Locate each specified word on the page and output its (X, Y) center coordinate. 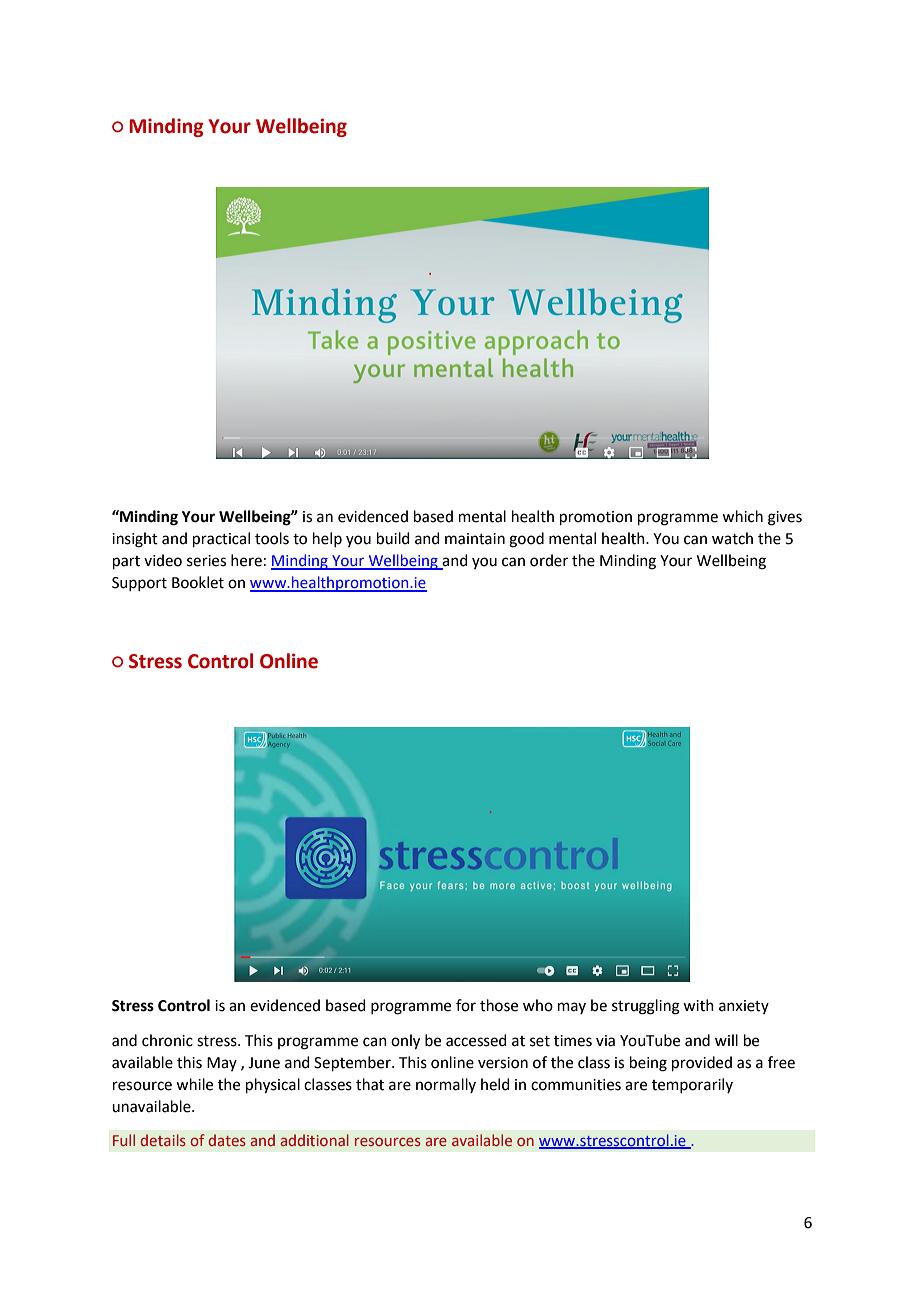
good (526, 540)
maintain (475, 539)
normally (446, 1085)
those (499, 1005)
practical (221, 539)
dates (227, 1140)
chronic (167, 1040)
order (549, 560)
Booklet (198, 582)
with (698, 1005)
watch (732, 538)
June (264, 1063)
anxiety (744, 1007)
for (466, 1005)
